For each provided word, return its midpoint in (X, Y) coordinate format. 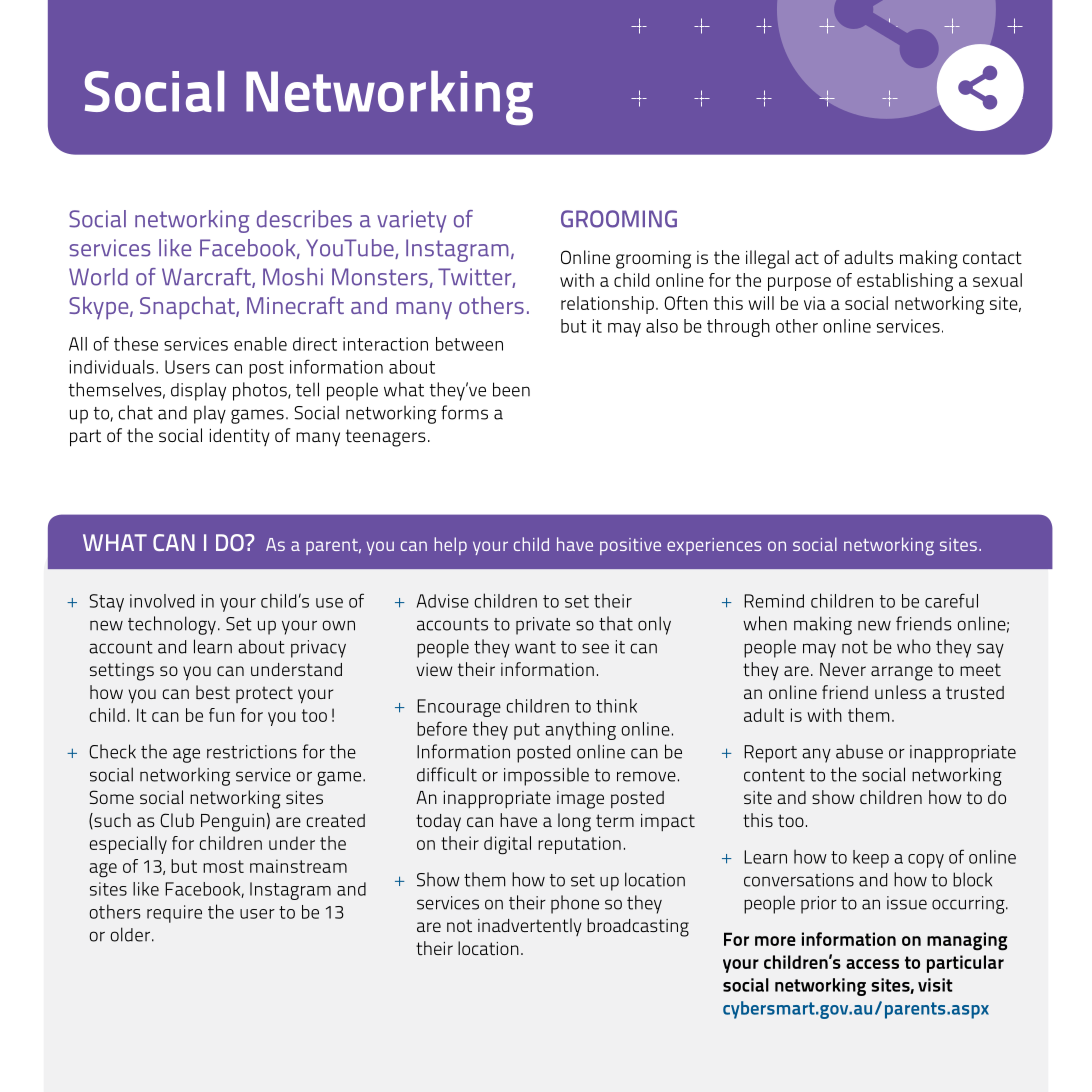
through (738, 328)
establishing (905, 282)
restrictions (252, 752)
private (543, 626)
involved (162, 601)
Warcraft (207, 278)
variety (411, 221)
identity (240, 437)
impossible (546, 777)
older (130, 934)
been (511, 389)
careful (951, 600)
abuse (859, 752)
